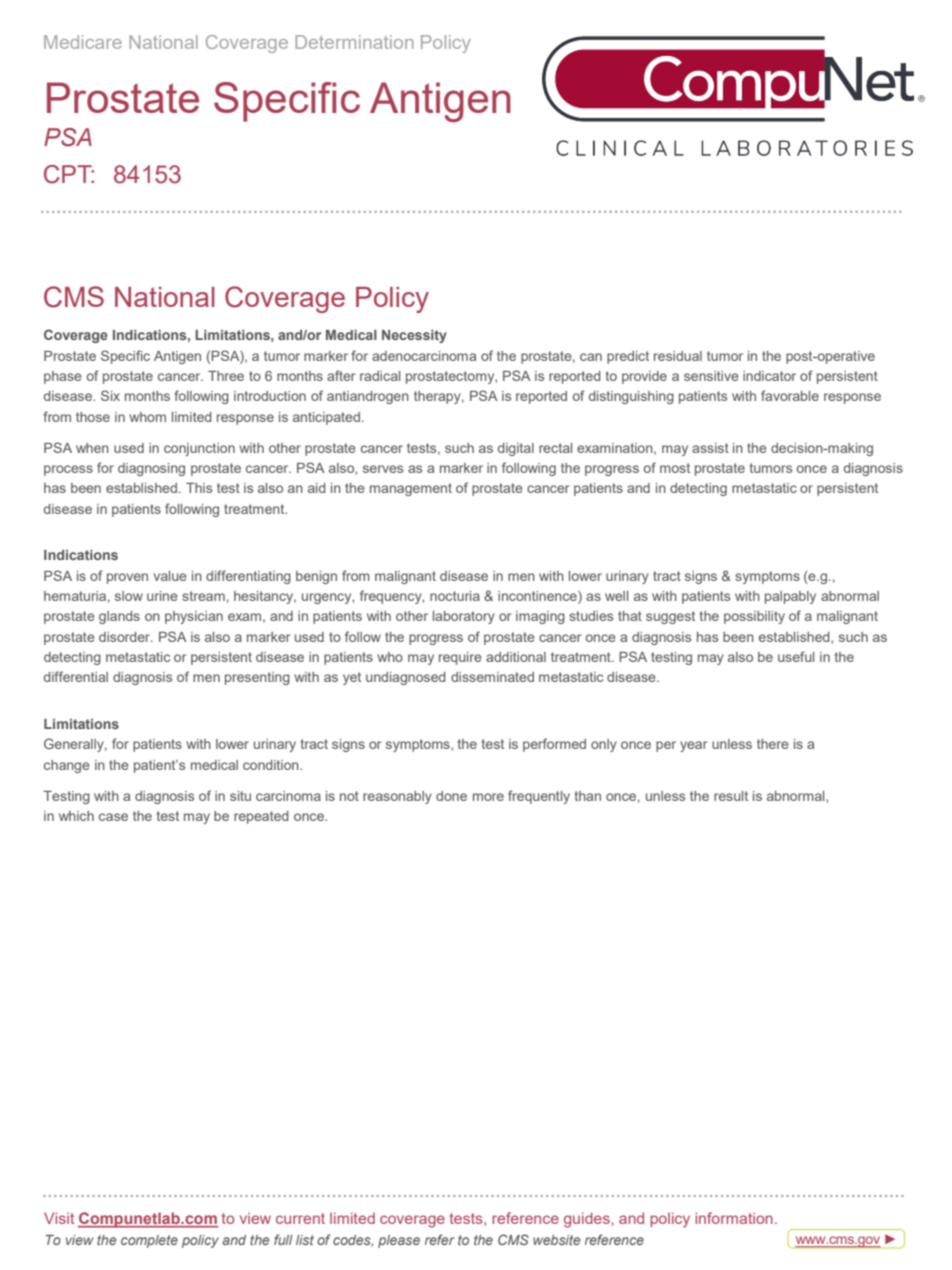 The width and height of the screenshot is (952, 1270). What do you see at coordinates (710, 448) in the screenshot?
I see `assist` at bounding box center [710, 448].
